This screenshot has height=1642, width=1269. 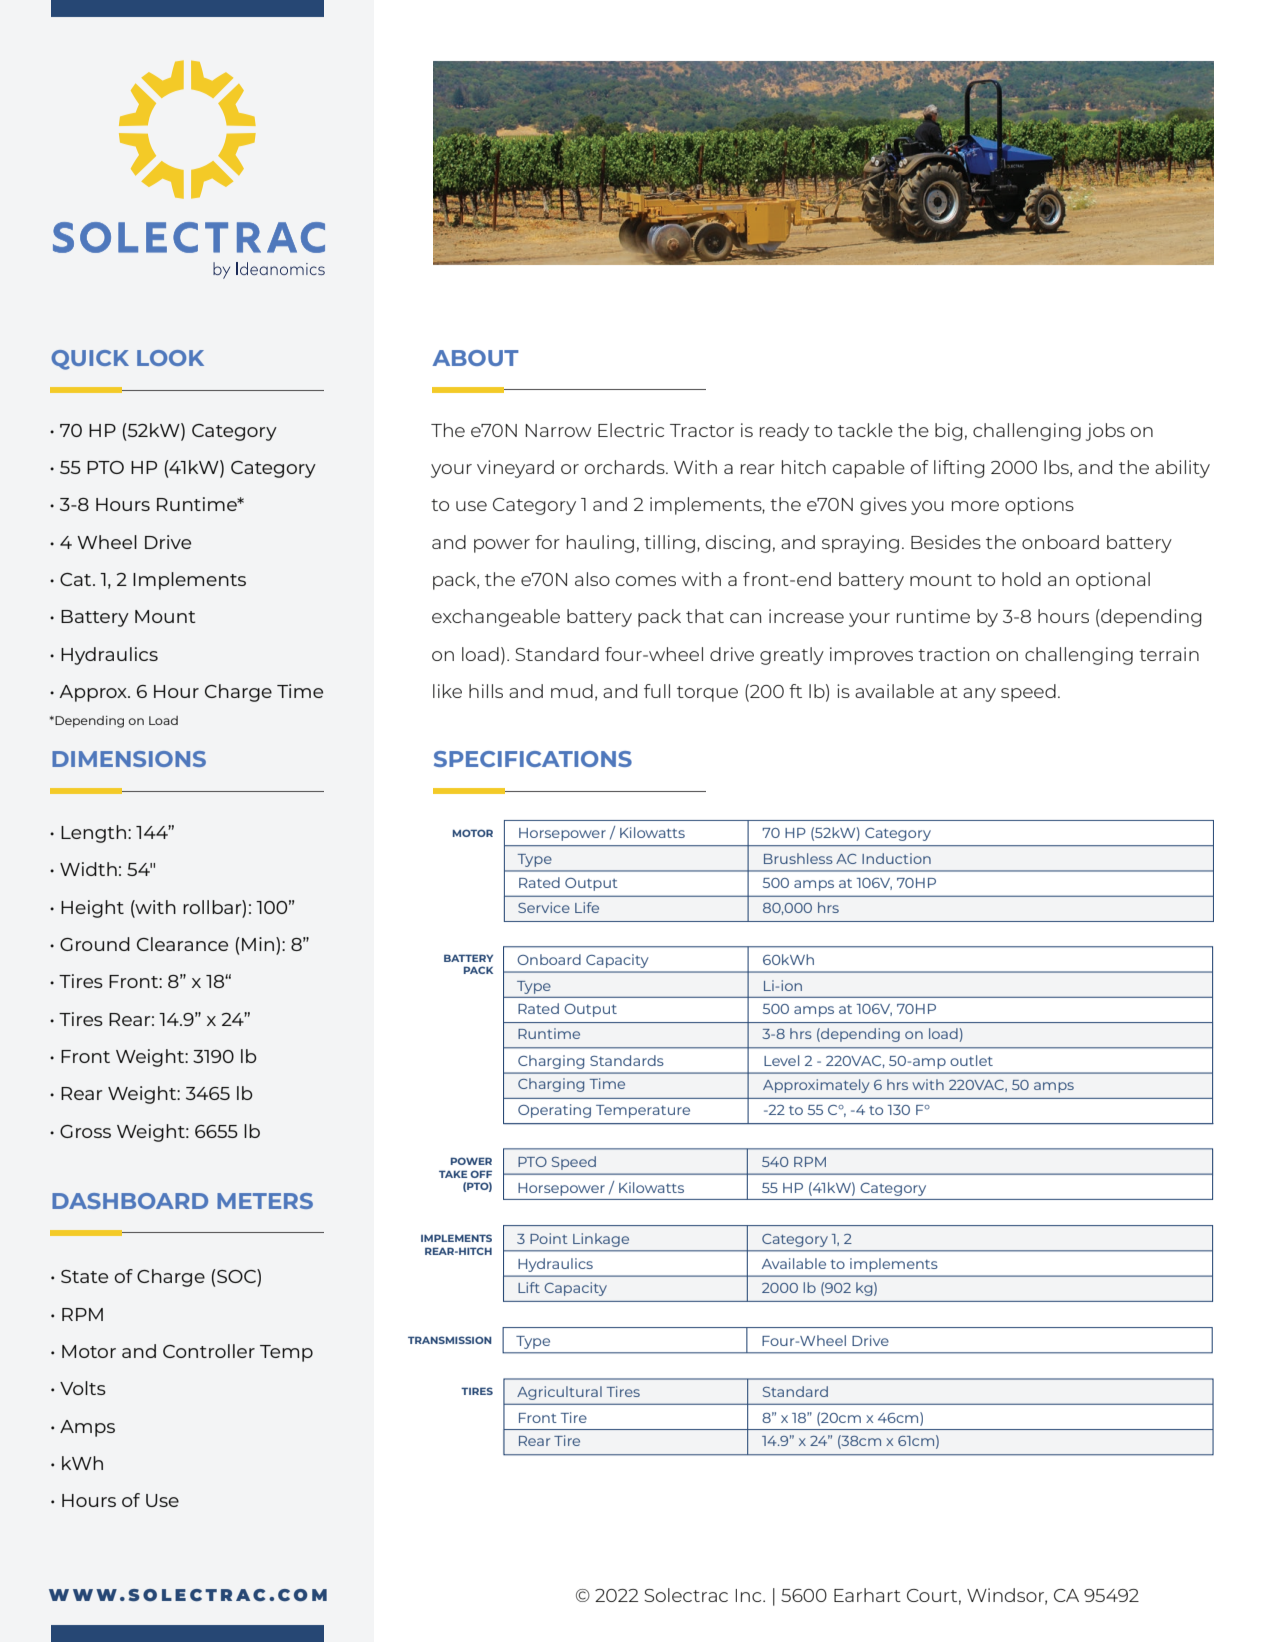 I want to click on SPECIFICATIONS, so click(x=533, y=759).
